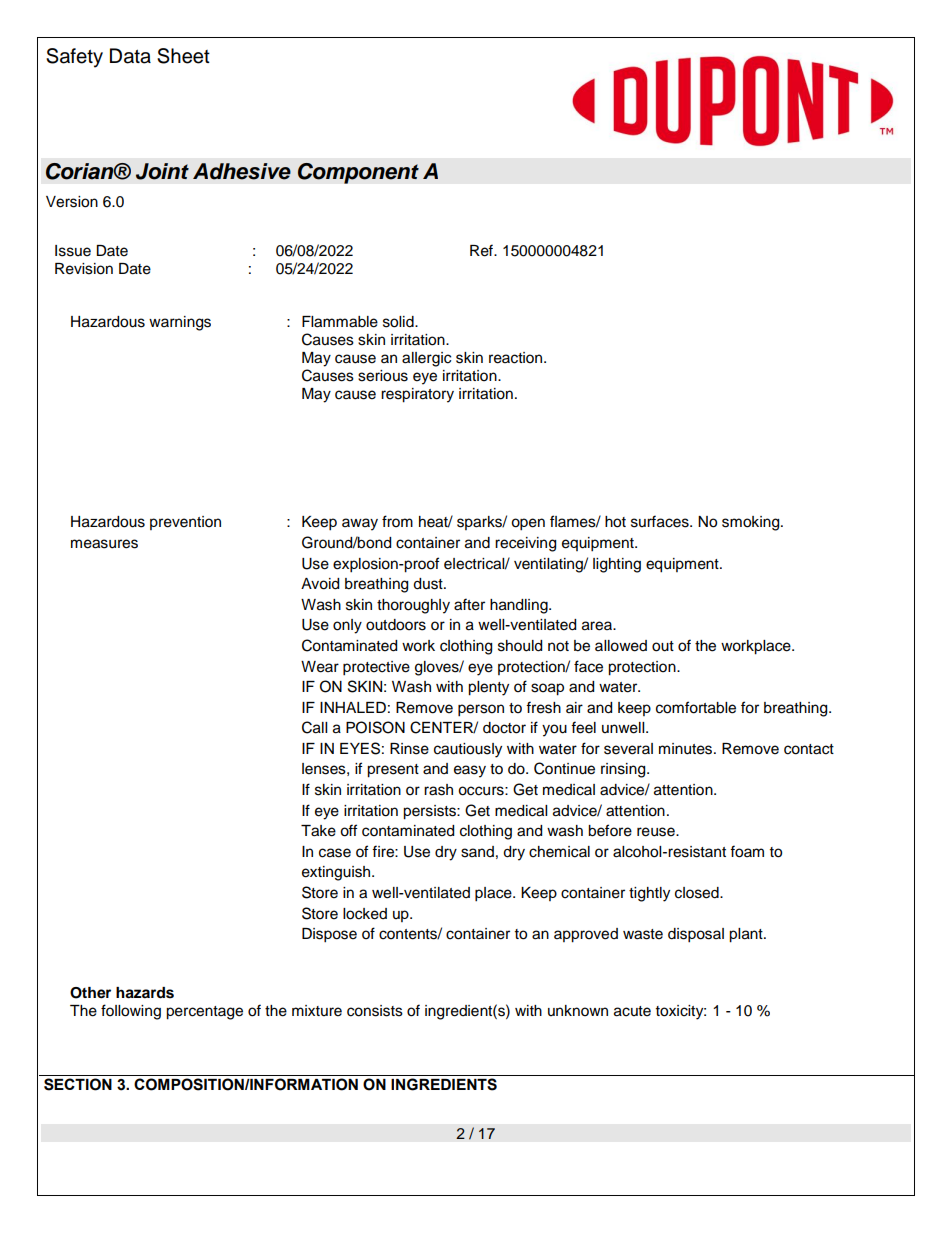 The width and height of the screenshot is (952, 1233). I want to click on acute, so click(632, 1011).
